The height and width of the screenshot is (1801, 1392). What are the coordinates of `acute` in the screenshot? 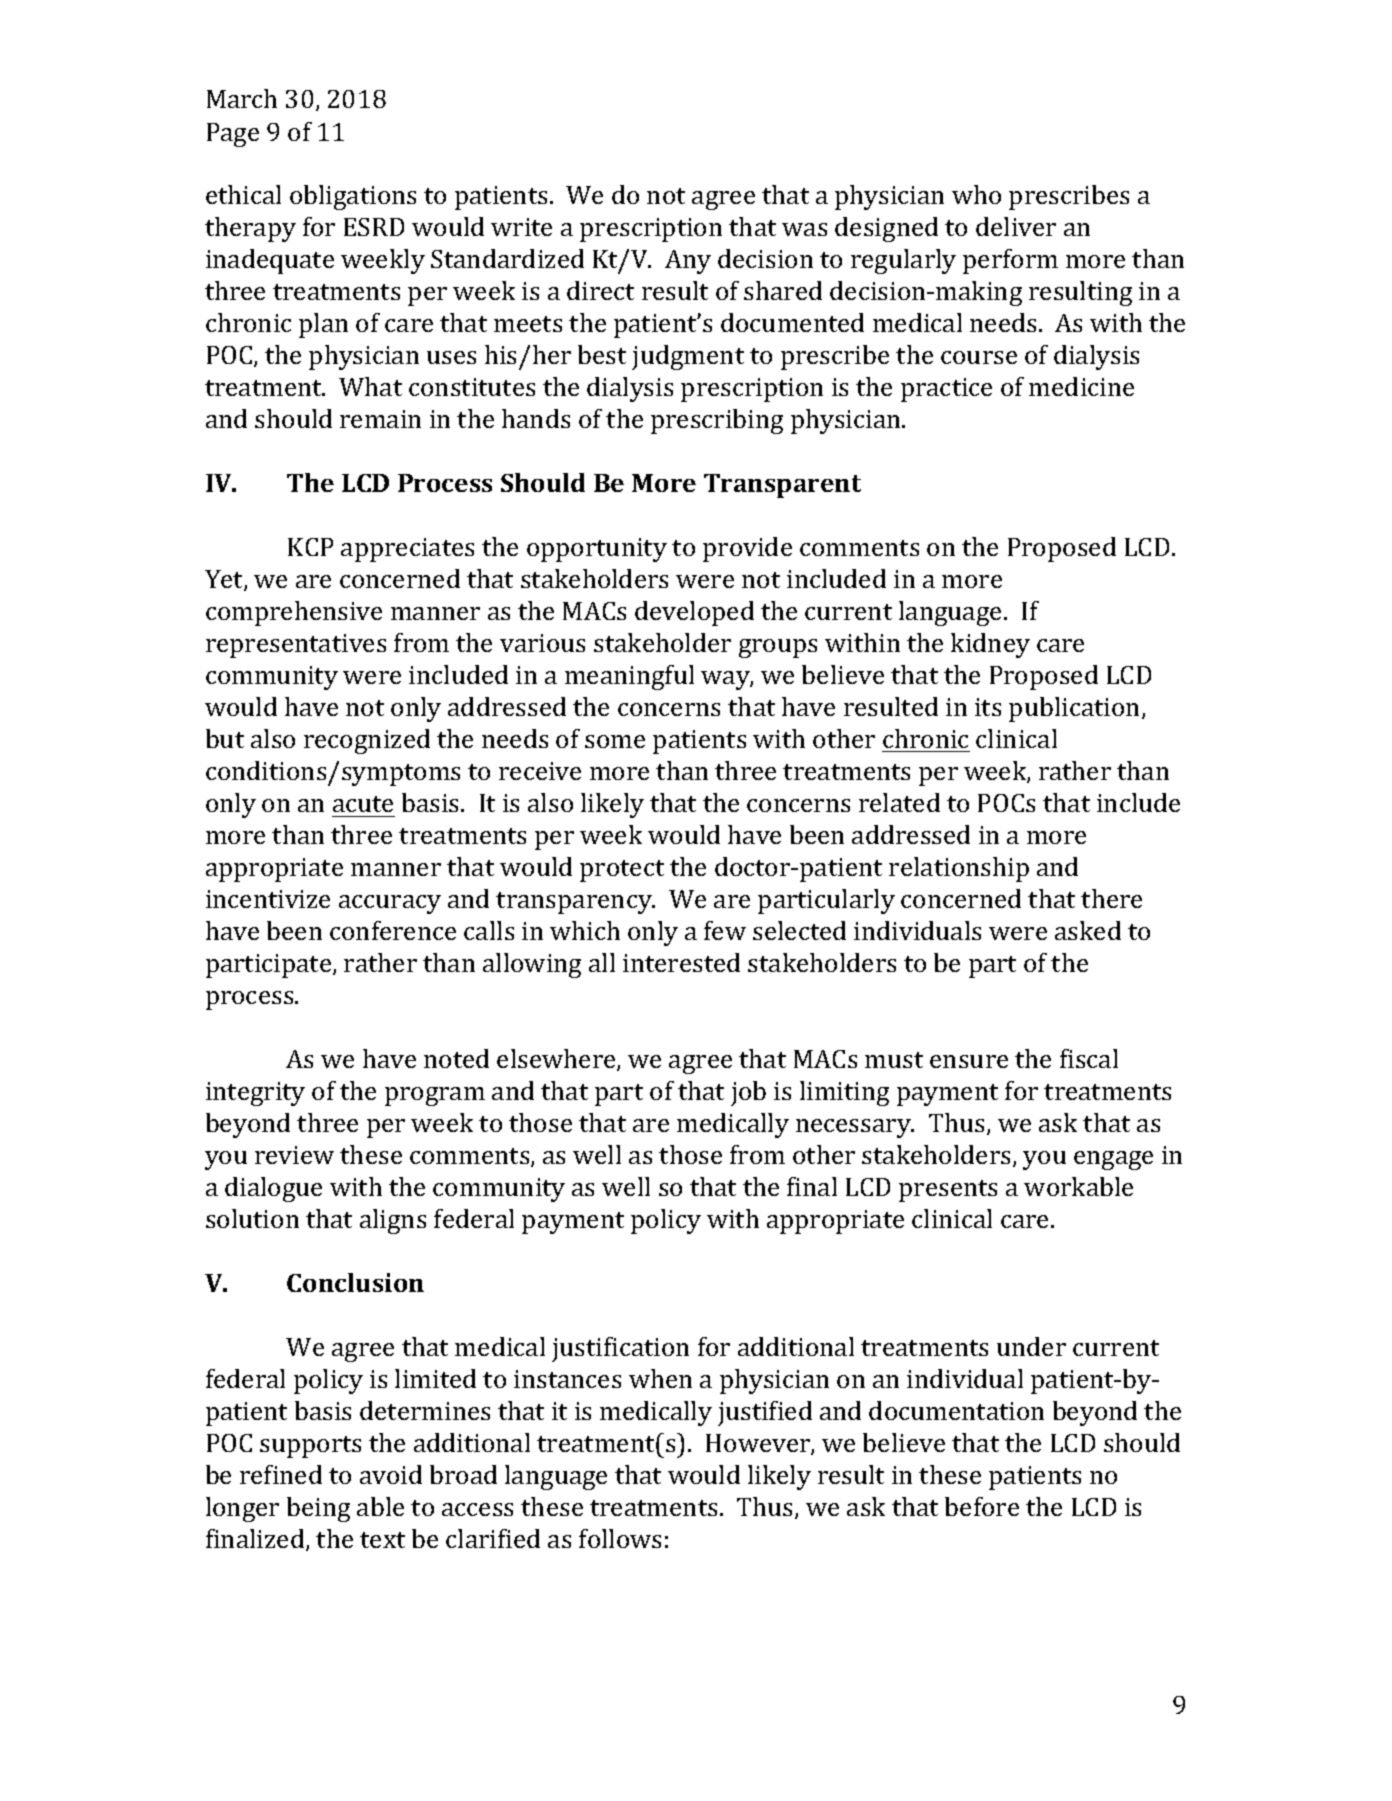 It's located at (363, 804).
